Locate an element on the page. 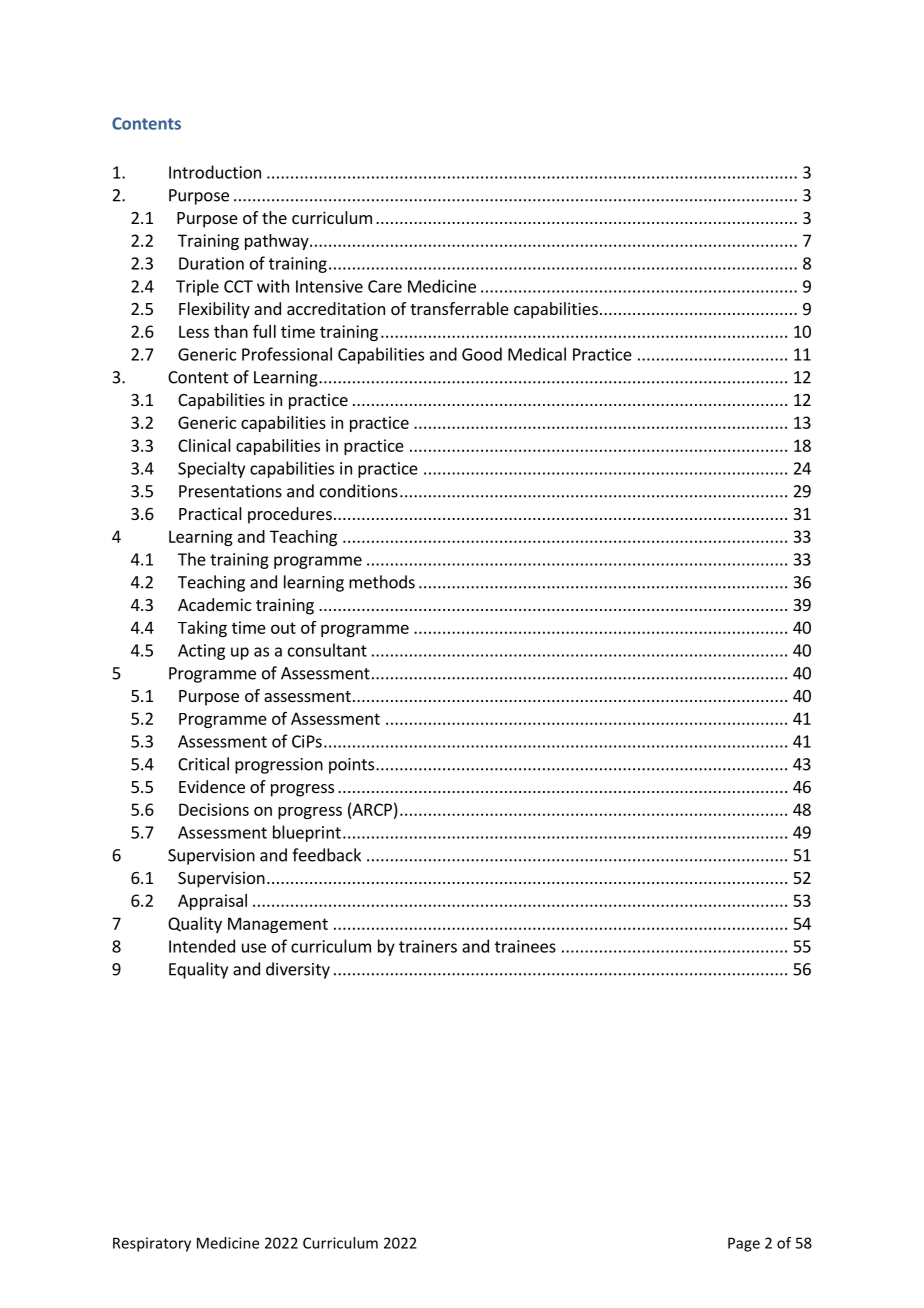 Image resolution: width=924 pixels, height=1308 pixels. Care is located at coordinates (385, 286).
